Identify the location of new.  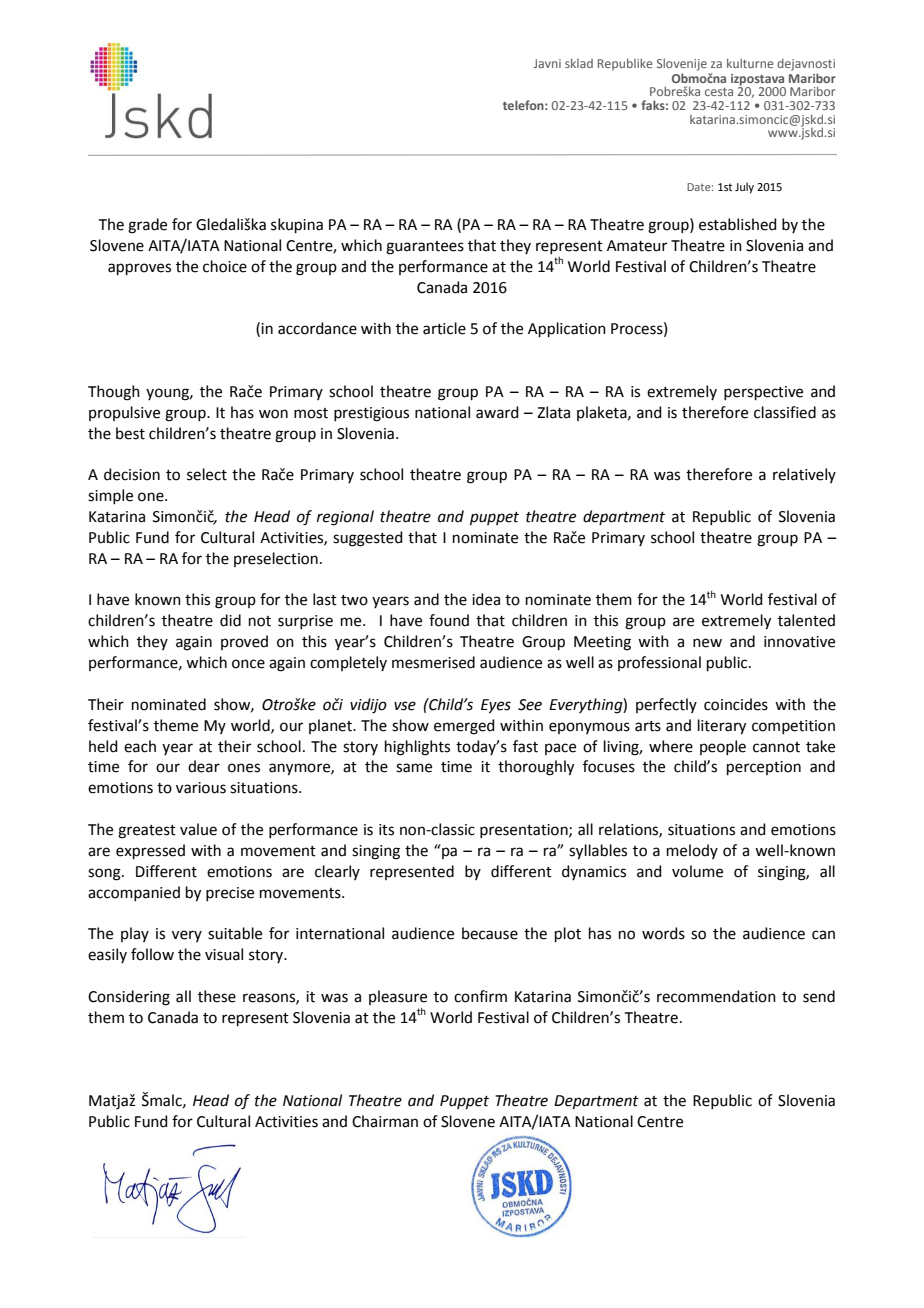
(707, 643).
